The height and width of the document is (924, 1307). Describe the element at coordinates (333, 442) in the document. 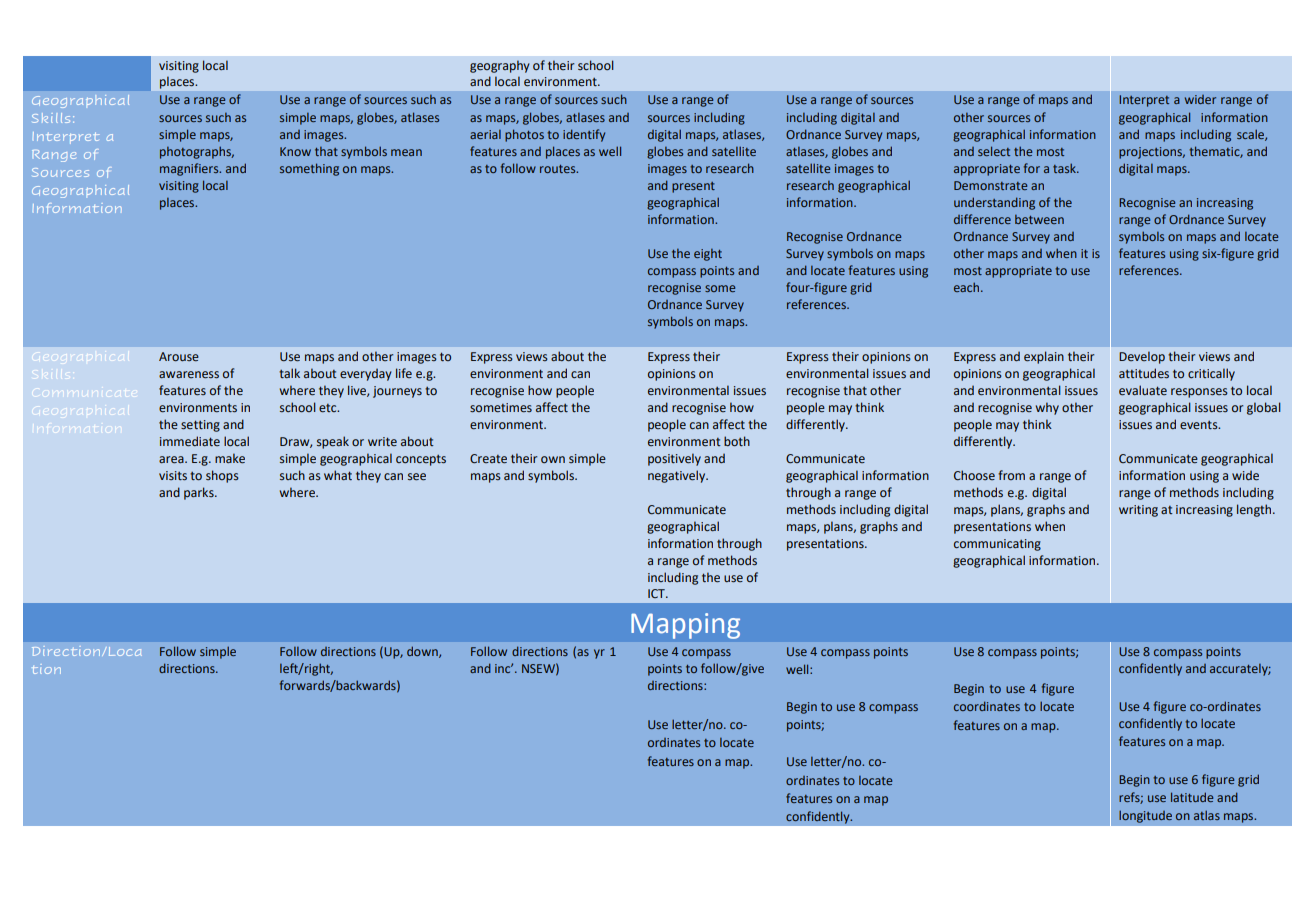

I see `speak` at that location.
